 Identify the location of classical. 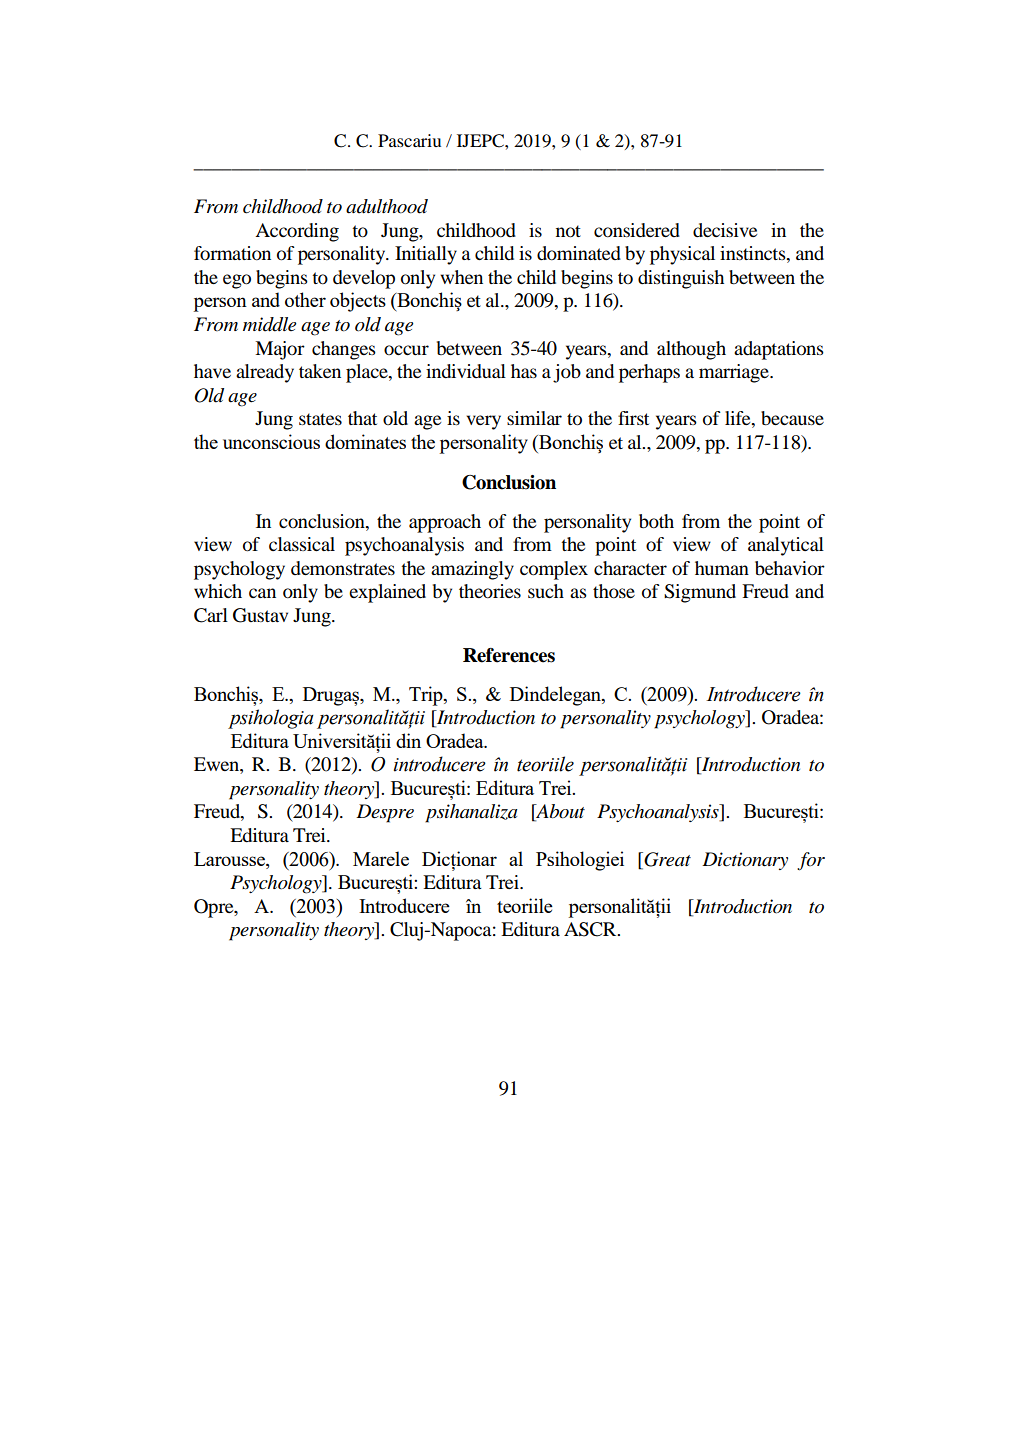
(302, 544).
